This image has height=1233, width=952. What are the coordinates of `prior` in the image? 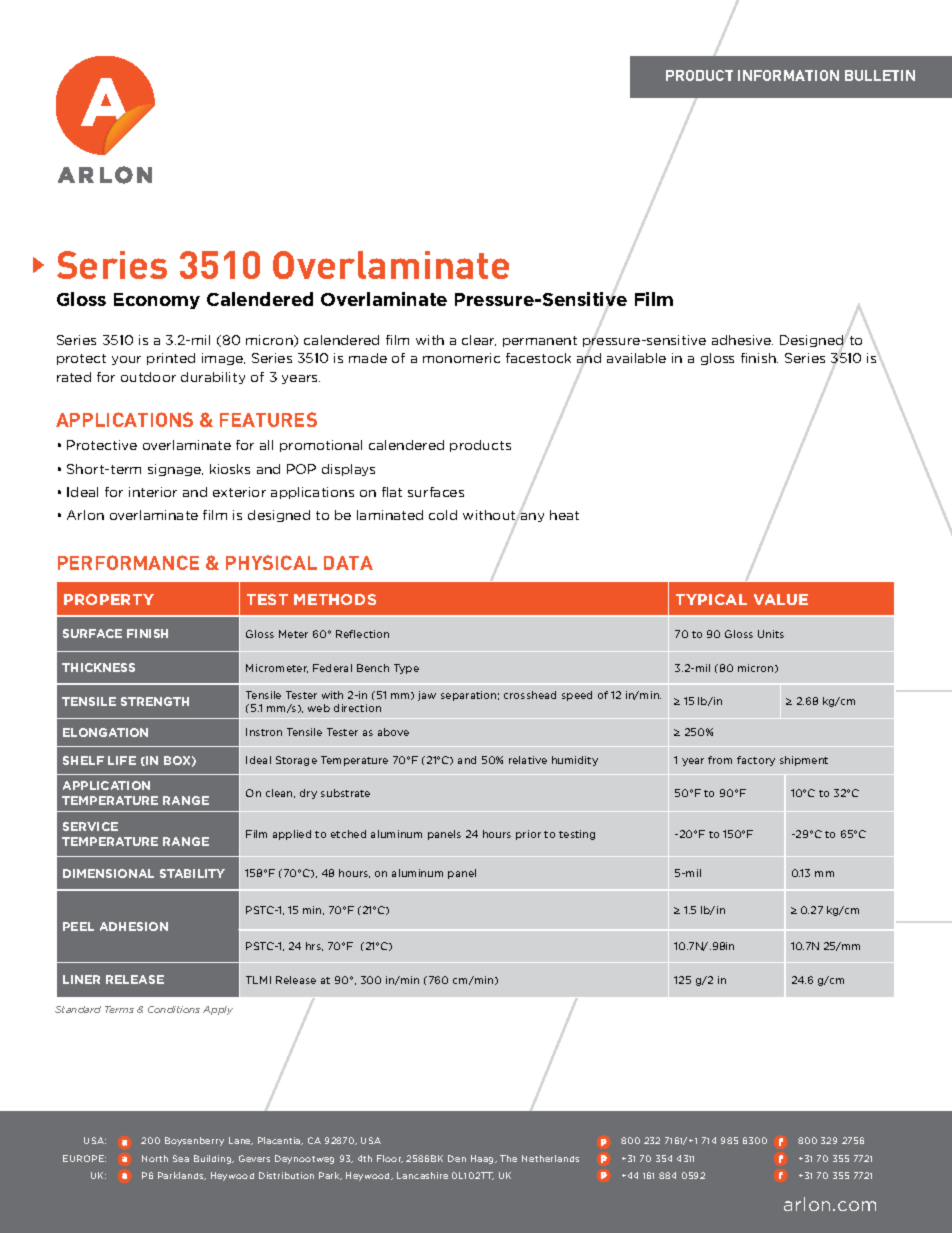 It's located at (528, 835).
